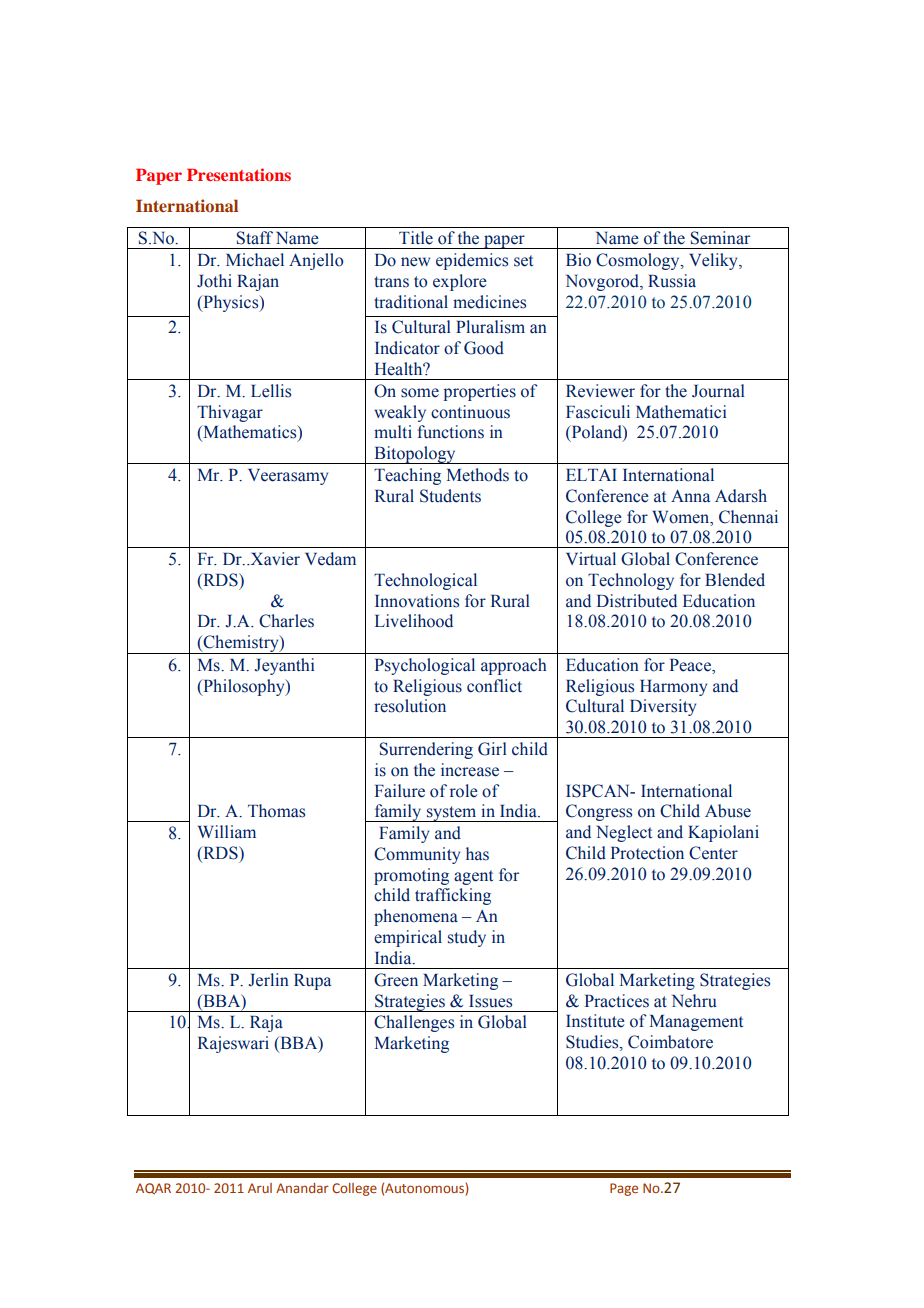 The width and height of the document is (924, 1308). What do you see at coordinates (477, 854) in the document?
I see `has` at bounding box center [477, 854].
